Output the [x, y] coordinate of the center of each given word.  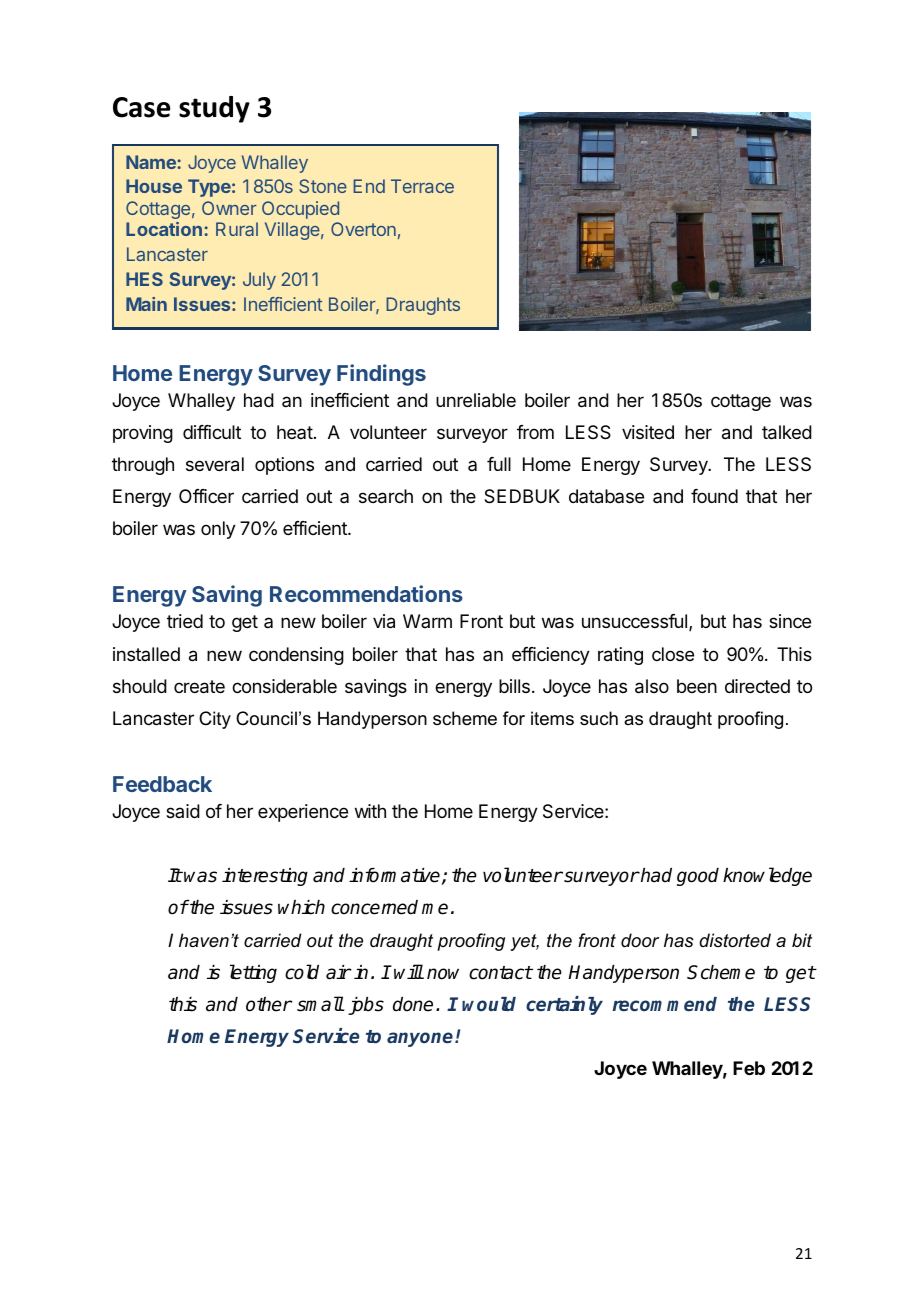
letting [253, 973]
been [697, 686]
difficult [212, 432]
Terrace [422, 186]
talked [787, 432]
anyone [421, 1039]
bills [514, 686]
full [499, 464]
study [214, 109]
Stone [323, 186]
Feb [749, 1068]
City [215, 720]
